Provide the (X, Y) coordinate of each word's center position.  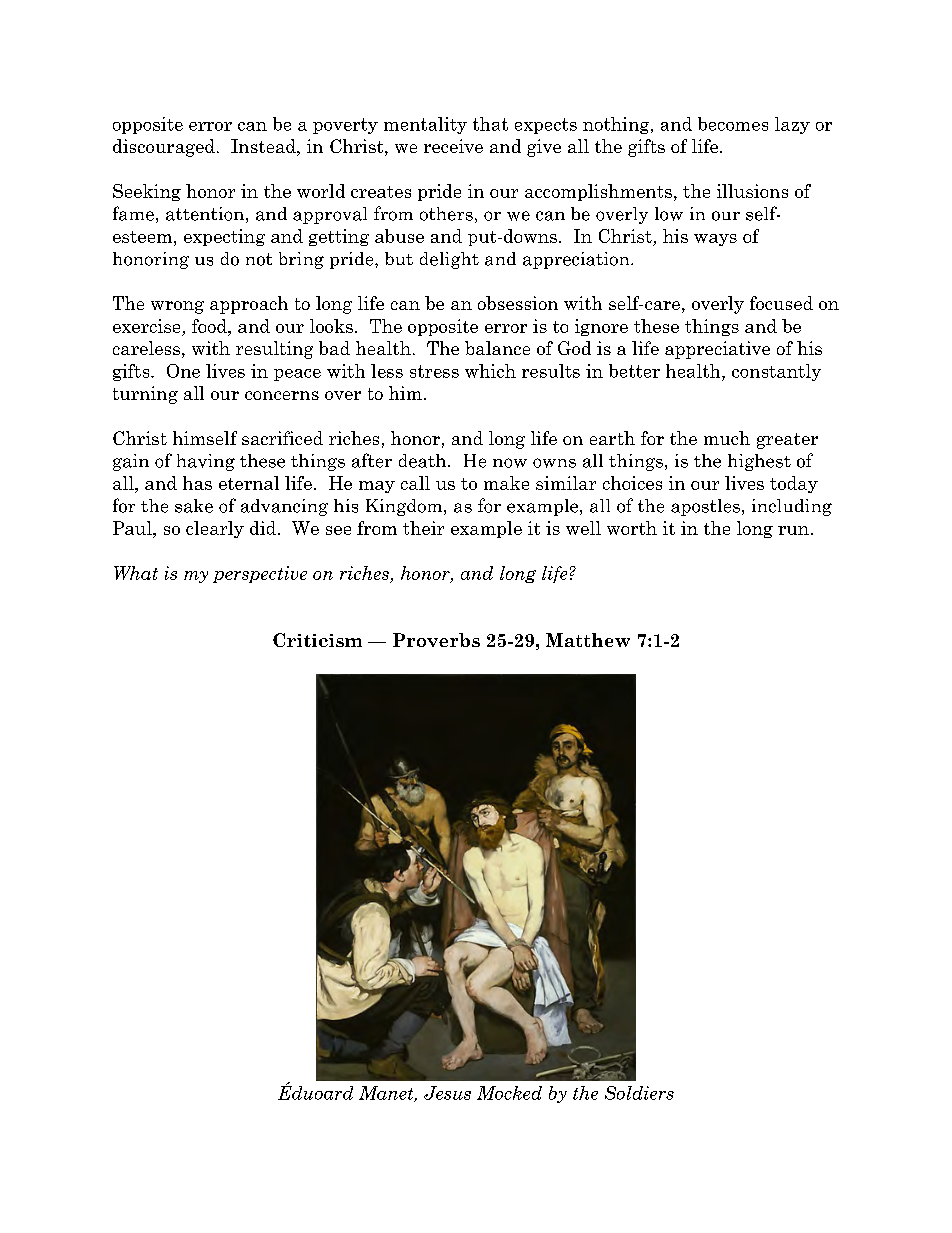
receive (453, 146)
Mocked (509, 1093)
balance (497, 348)
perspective (260, 574)
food (210, 326)
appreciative (717, 350)
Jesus (447, 1093)
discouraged (164, 148)
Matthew (588, 640)
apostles (705, 507)
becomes (733, 124)
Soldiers (639, 1093)
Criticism (317, 640)
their (423, 528)
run (793, 530)
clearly (215, 529)
